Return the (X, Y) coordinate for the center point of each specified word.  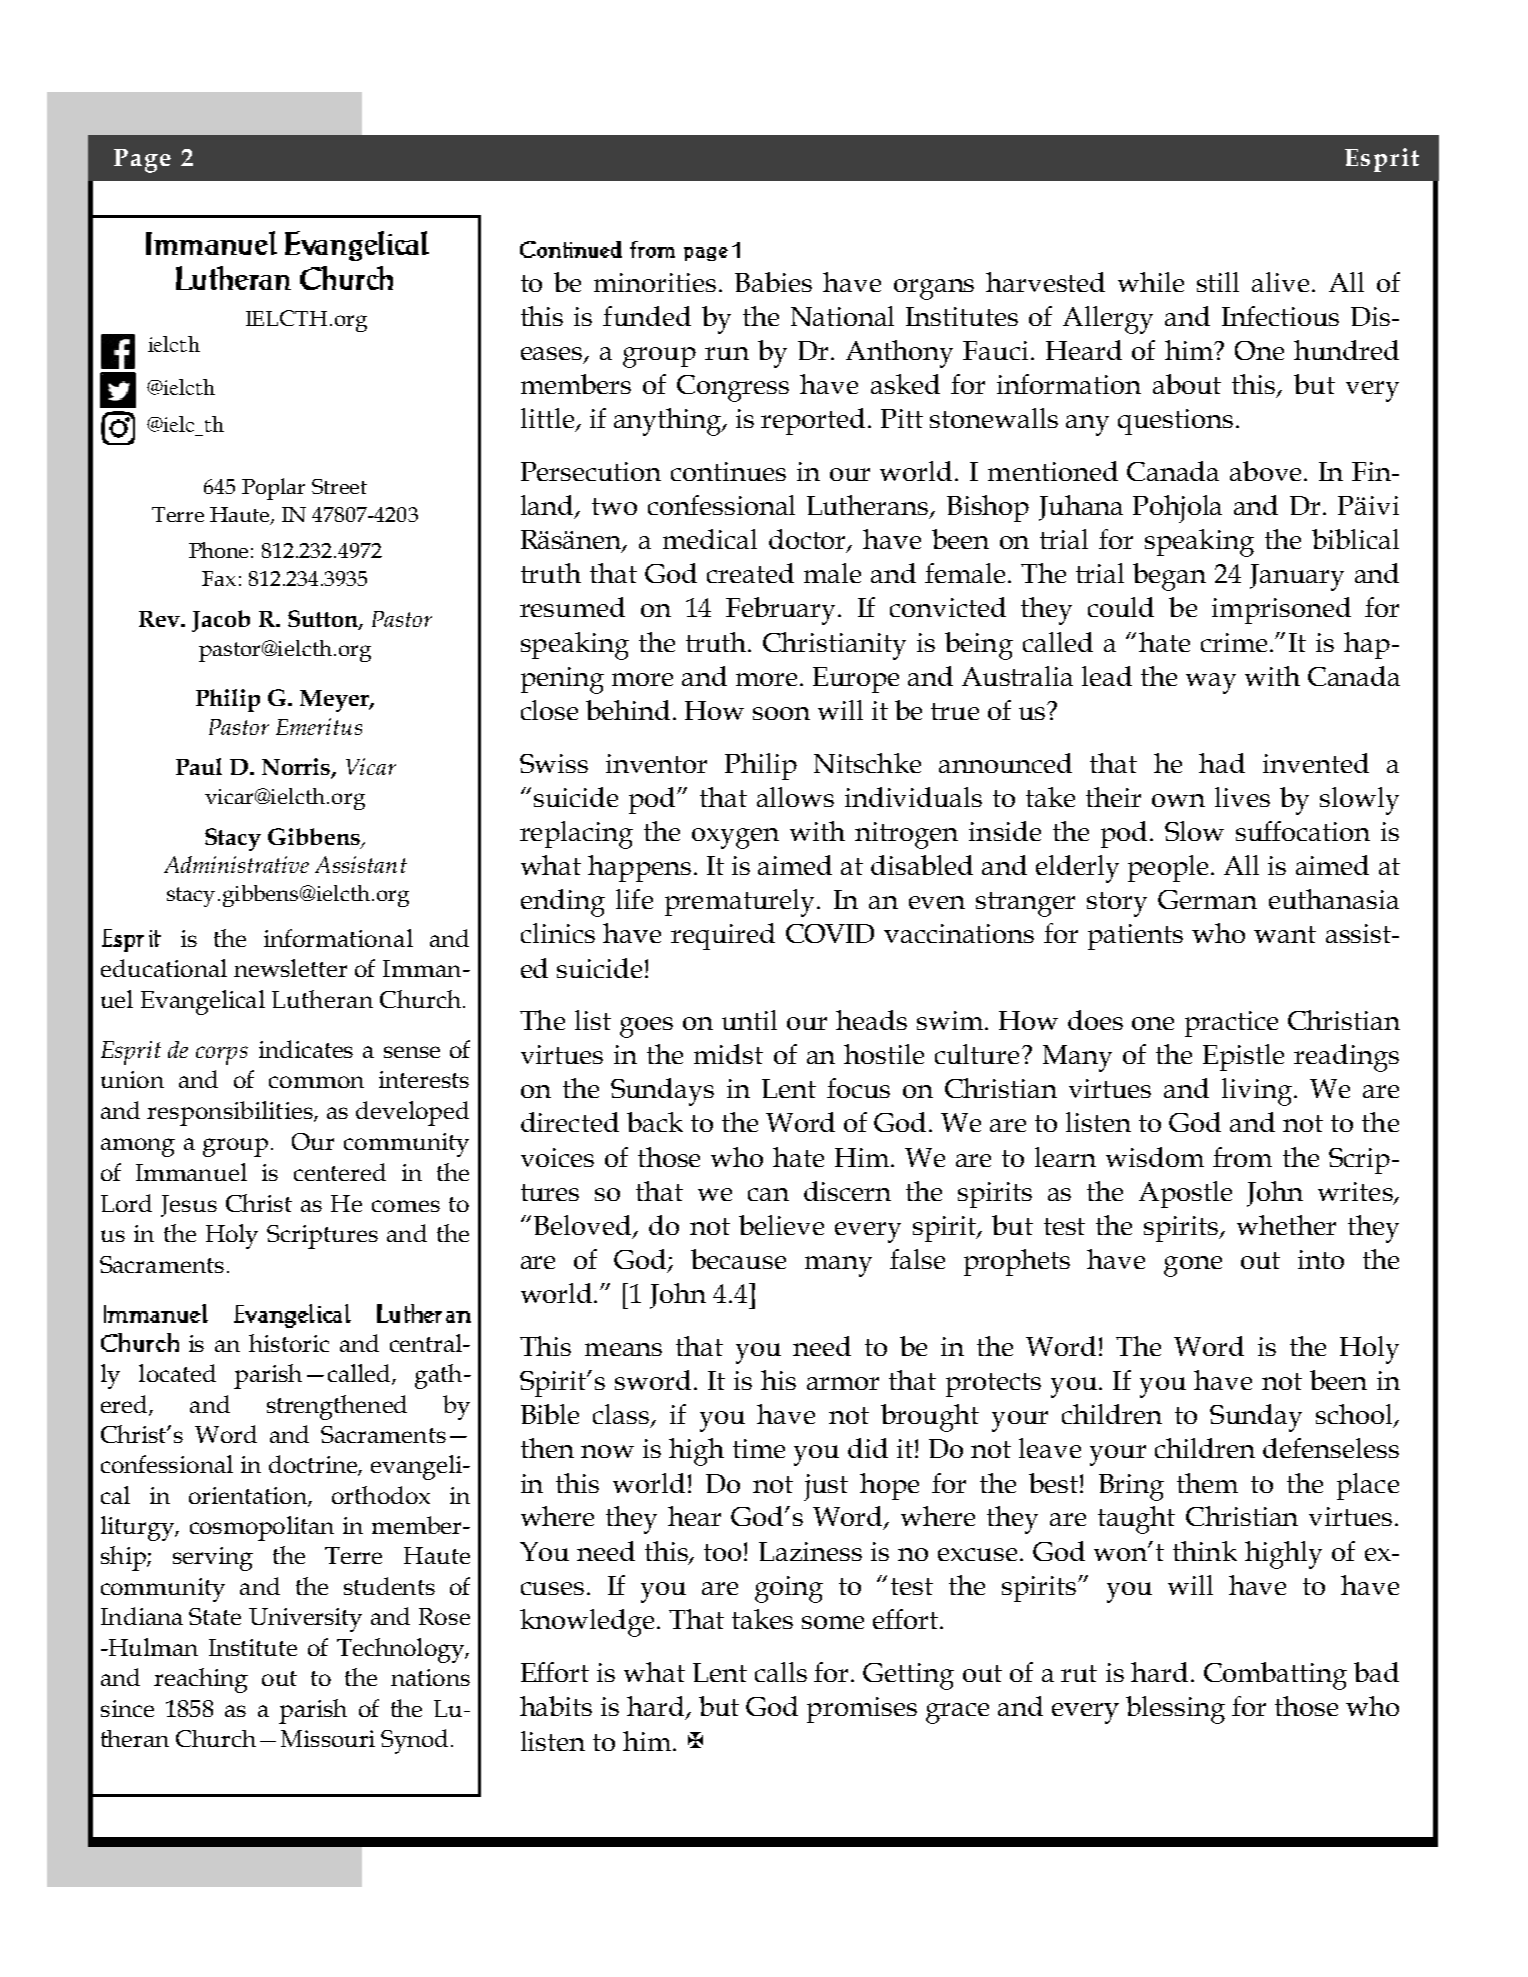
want (1285, 934)
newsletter (290, 968)
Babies (773, 282)
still (1218, 282)
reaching (201, 1680)
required (723, 936)
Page (142, 161)
